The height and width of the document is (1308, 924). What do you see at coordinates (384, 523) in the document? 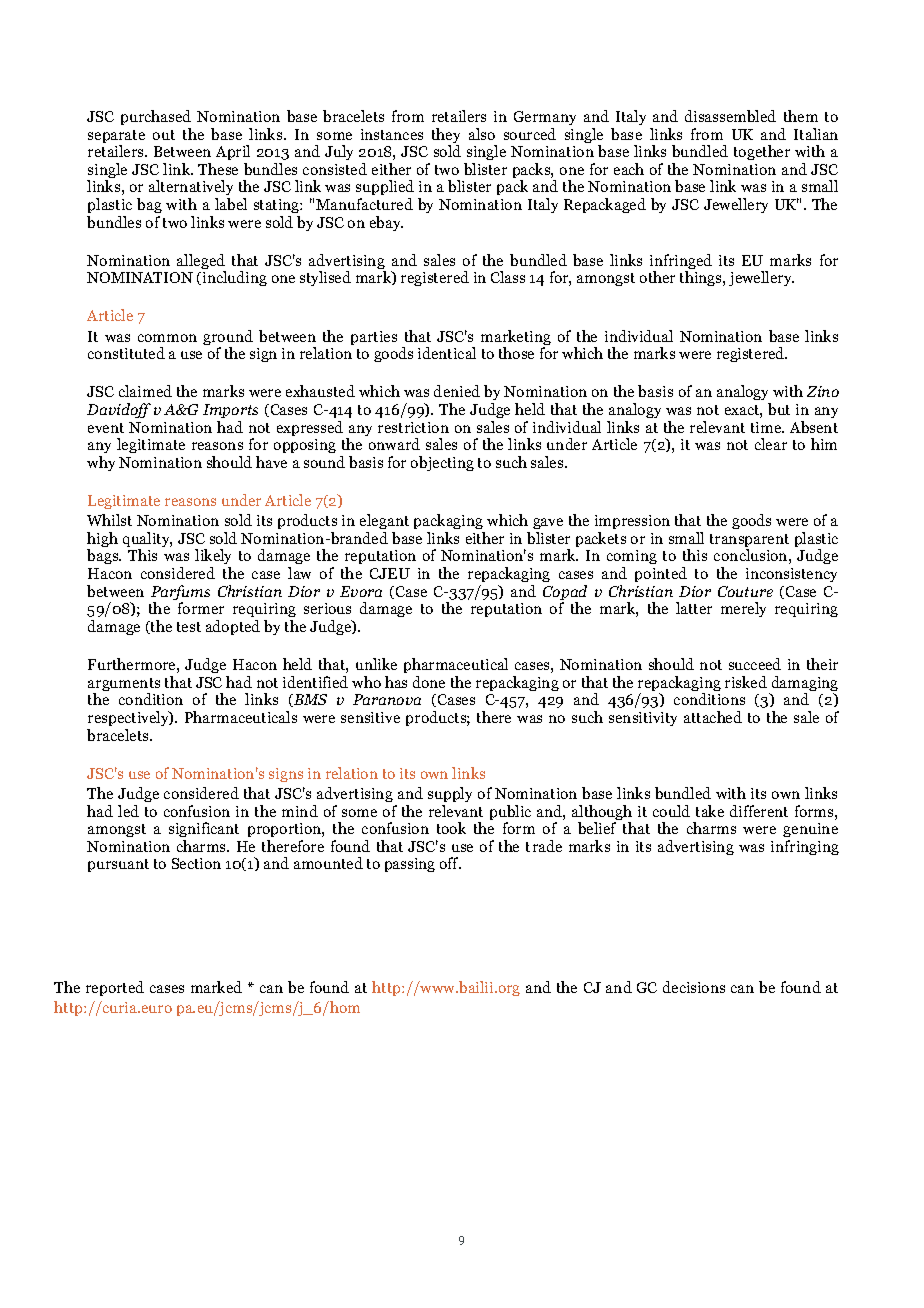
I see `elegant` at bounding box center [384, 523].
